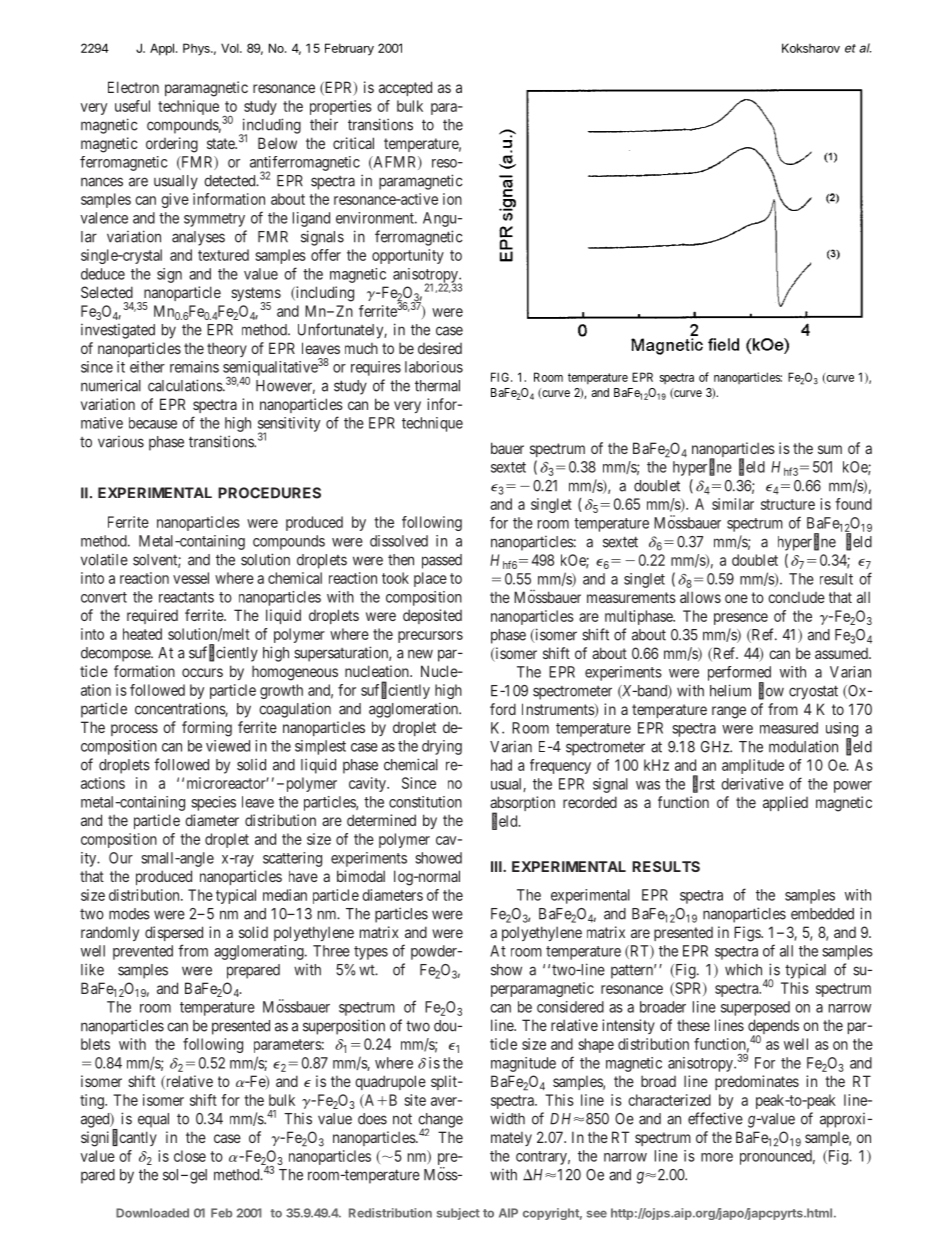  Describe the element at coordinates (748, 934) in the screenshot. I see `Figs` at that location.
